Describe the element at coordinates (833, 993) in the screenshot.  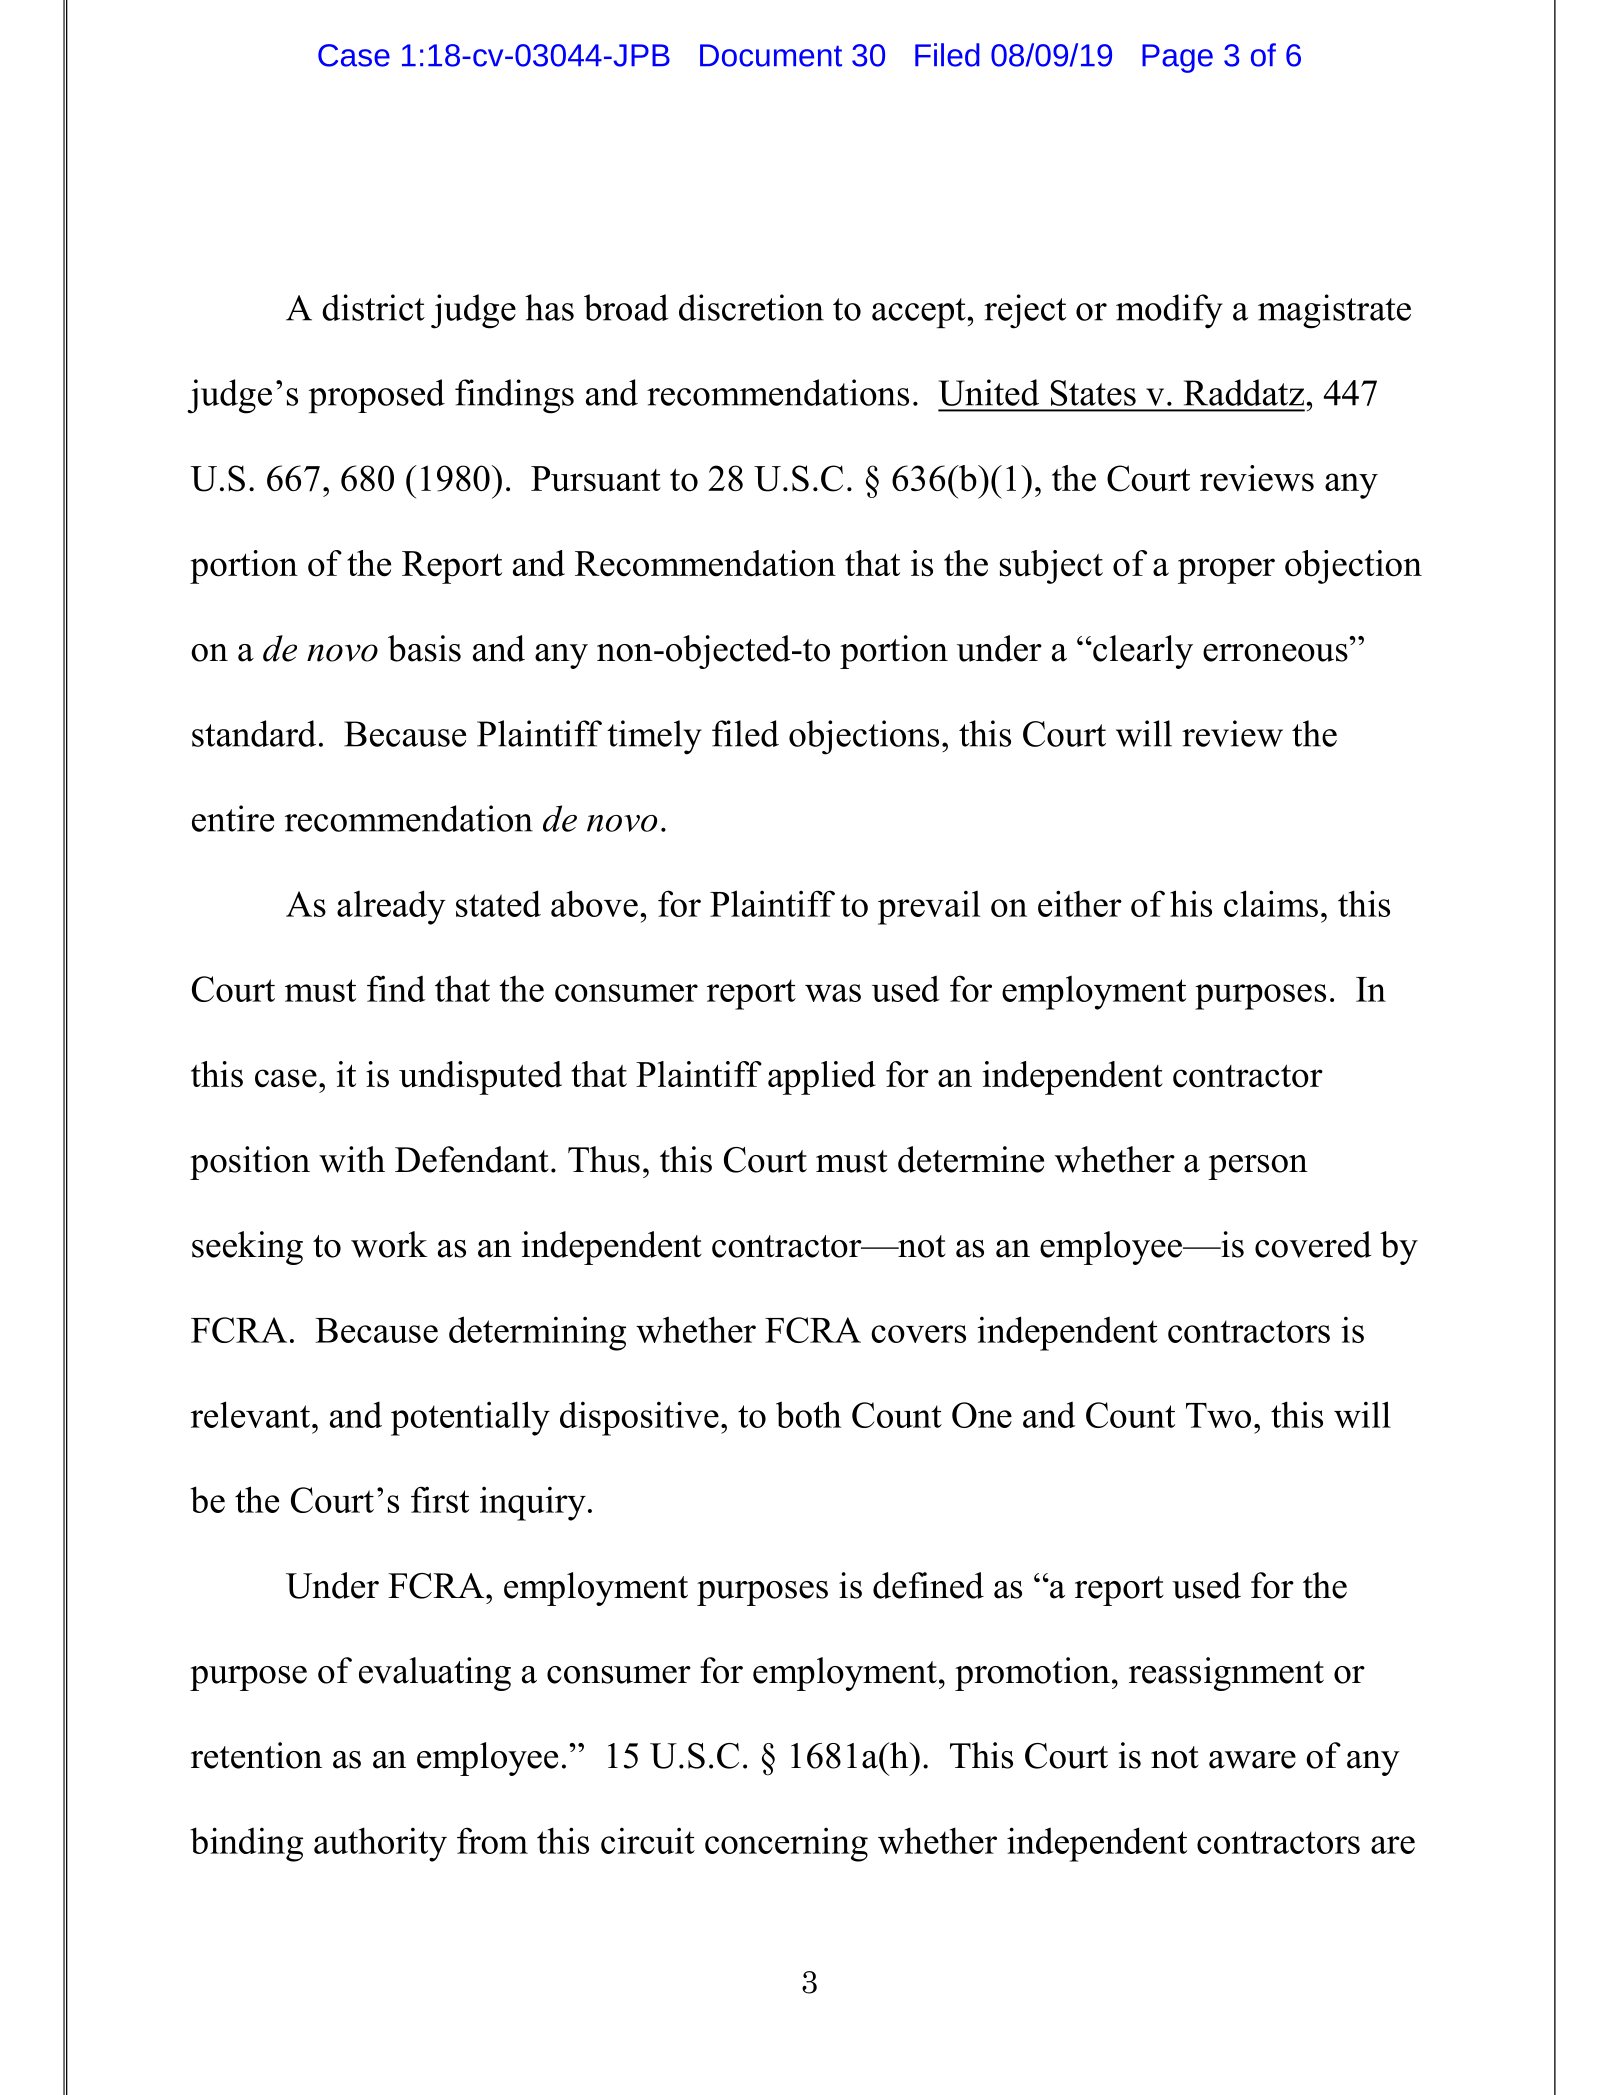
I see `was` at that location.
